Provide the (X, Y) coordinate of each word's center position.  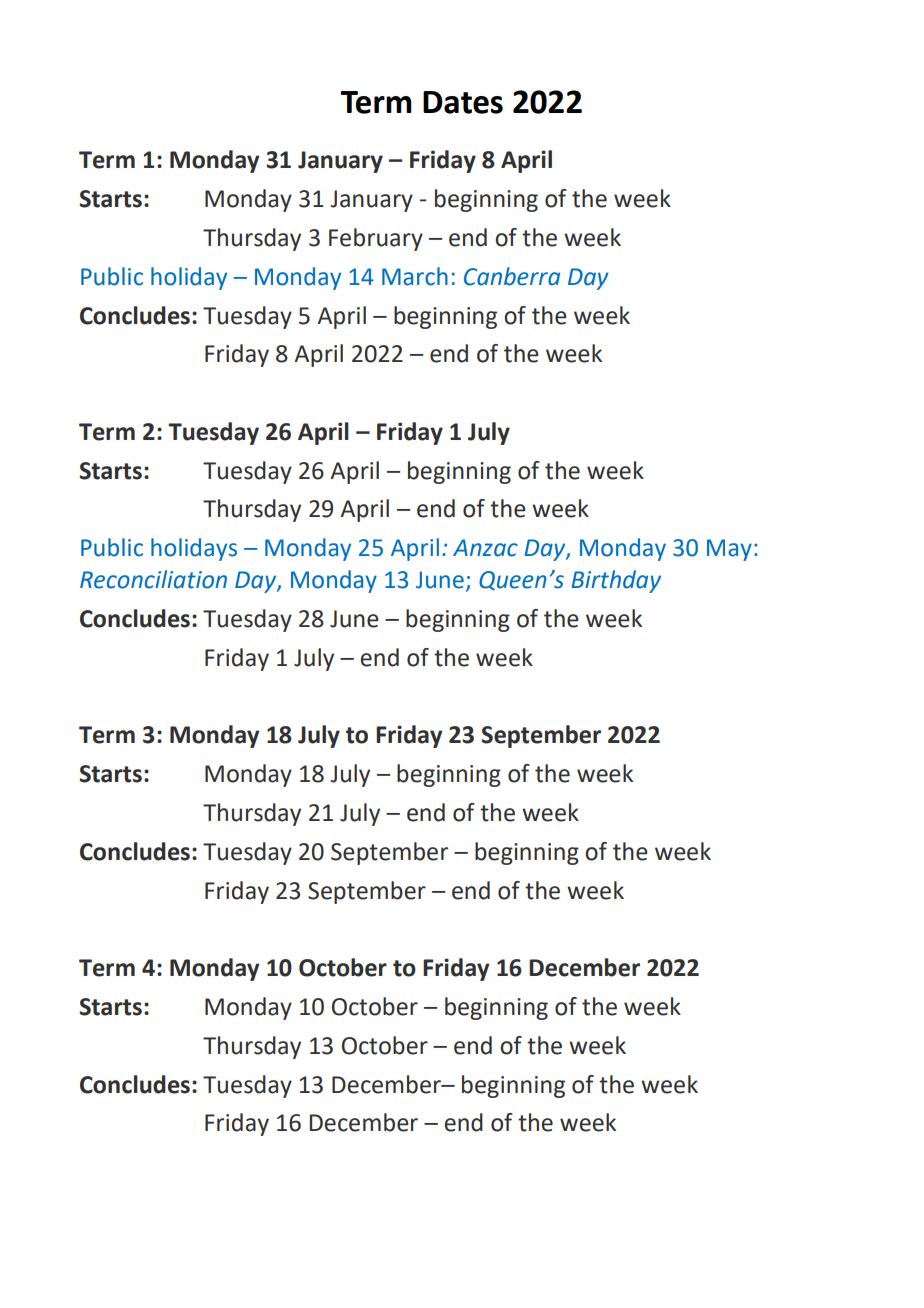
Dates (463, 102)
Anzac (485, 548)
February (376, 239)
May (729, 550)
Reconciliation (153, 579)
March (415, 276)
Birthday (616, 581)
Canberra (512, 276)
